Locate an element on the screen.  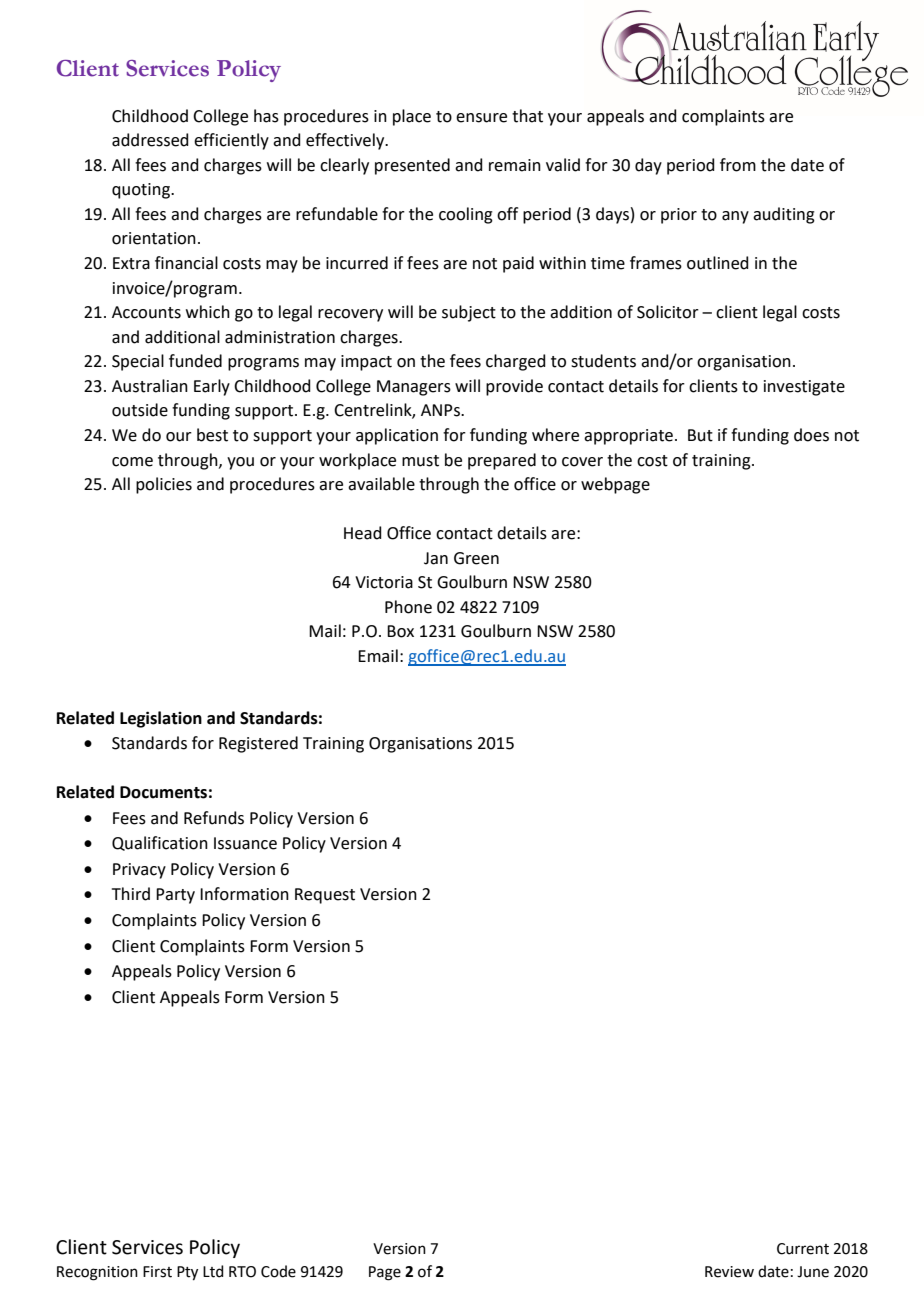
Green is located at coordinates (476, 558).
